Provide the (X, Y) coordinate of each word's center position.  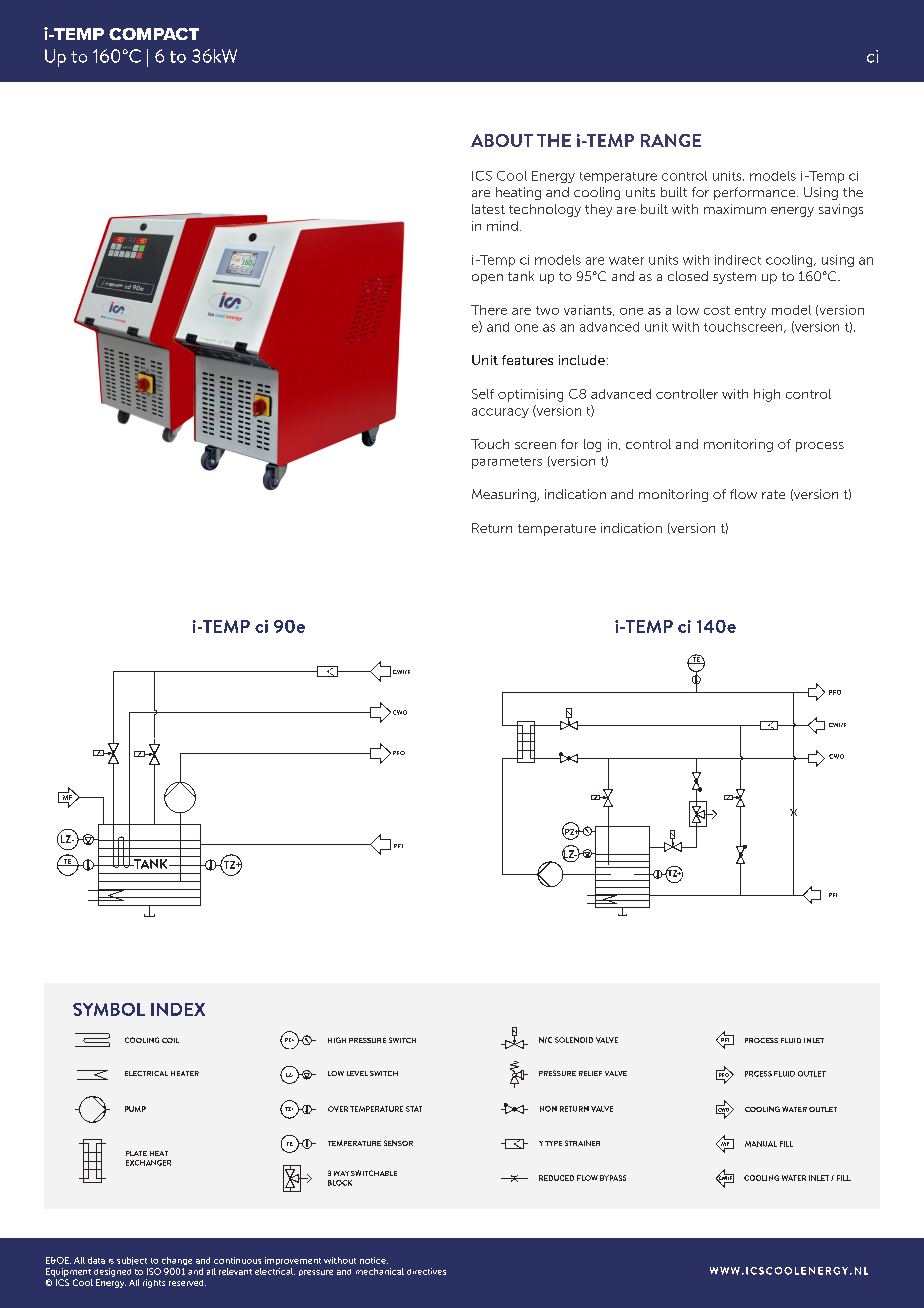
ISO (154, 1271)
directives (426, 1271)
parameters (507, 463)
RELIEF (590, 1073)
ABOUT (502, 140)
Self (483, 394)
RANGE (671, 140)
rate (773, 494)
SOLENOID (574, 1040)
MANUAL (761, 1144)
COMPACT (154, 34)
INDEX (178, 1009)
